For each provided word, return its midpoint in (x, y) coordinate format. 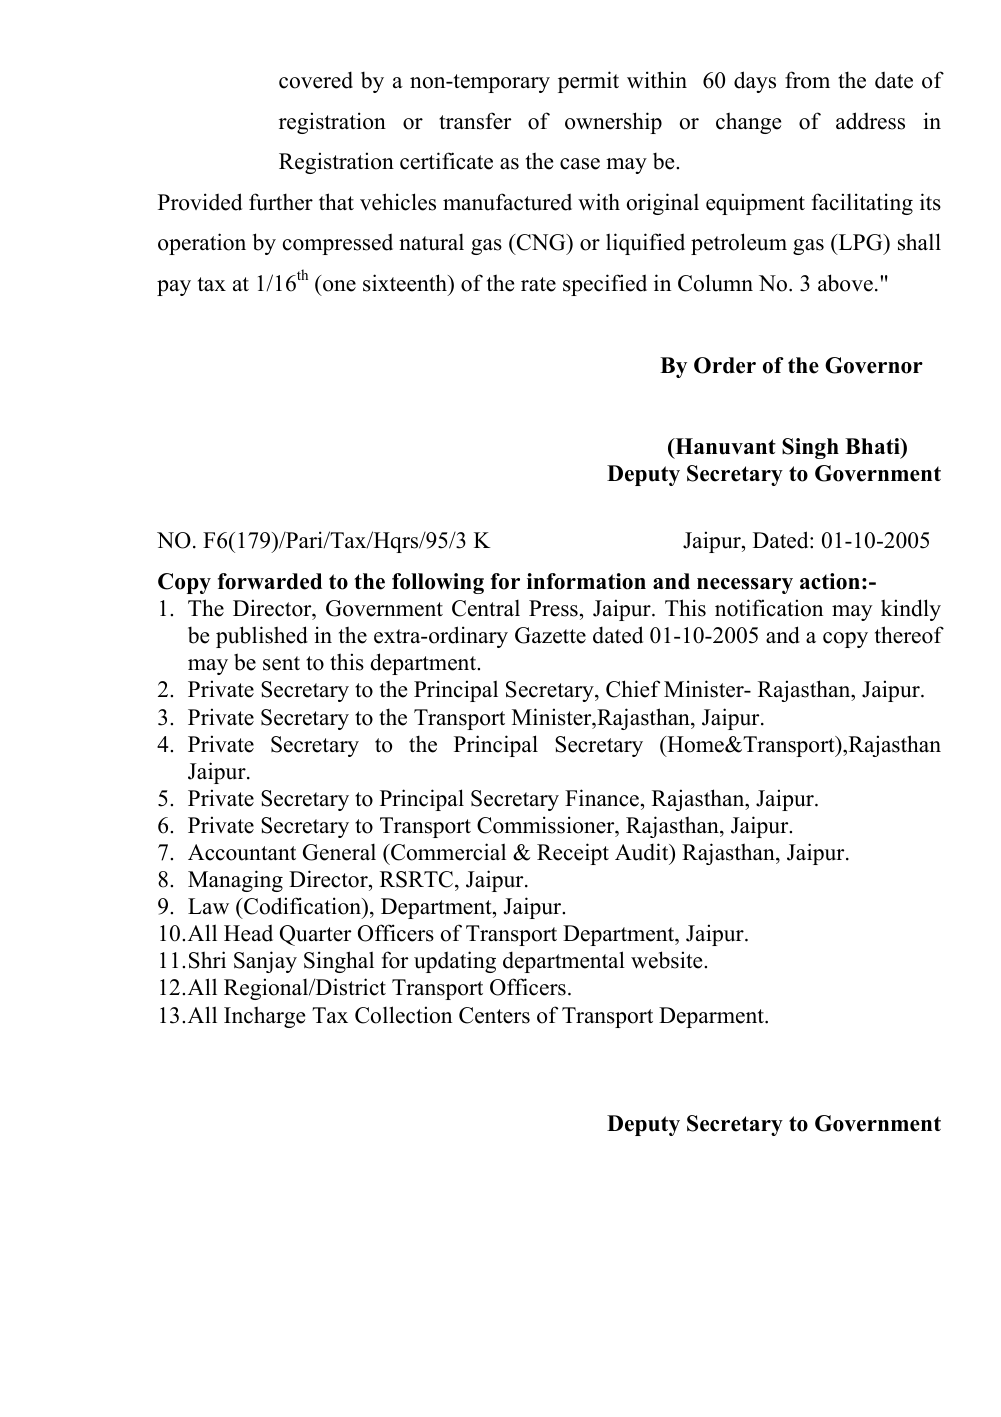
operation (202, 244)
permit (588, 82)
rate (538, 284)
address (870, 121)
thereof (909, 635)
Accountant (242, 852)
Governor (874, 365)
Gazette (550, 635)
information (586, 581)
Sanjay (265, 962)
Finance (602, 798)
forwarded (270, 581)
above (845, 283)
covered (316, 80)
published (262, 637)
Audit (643, 852)
